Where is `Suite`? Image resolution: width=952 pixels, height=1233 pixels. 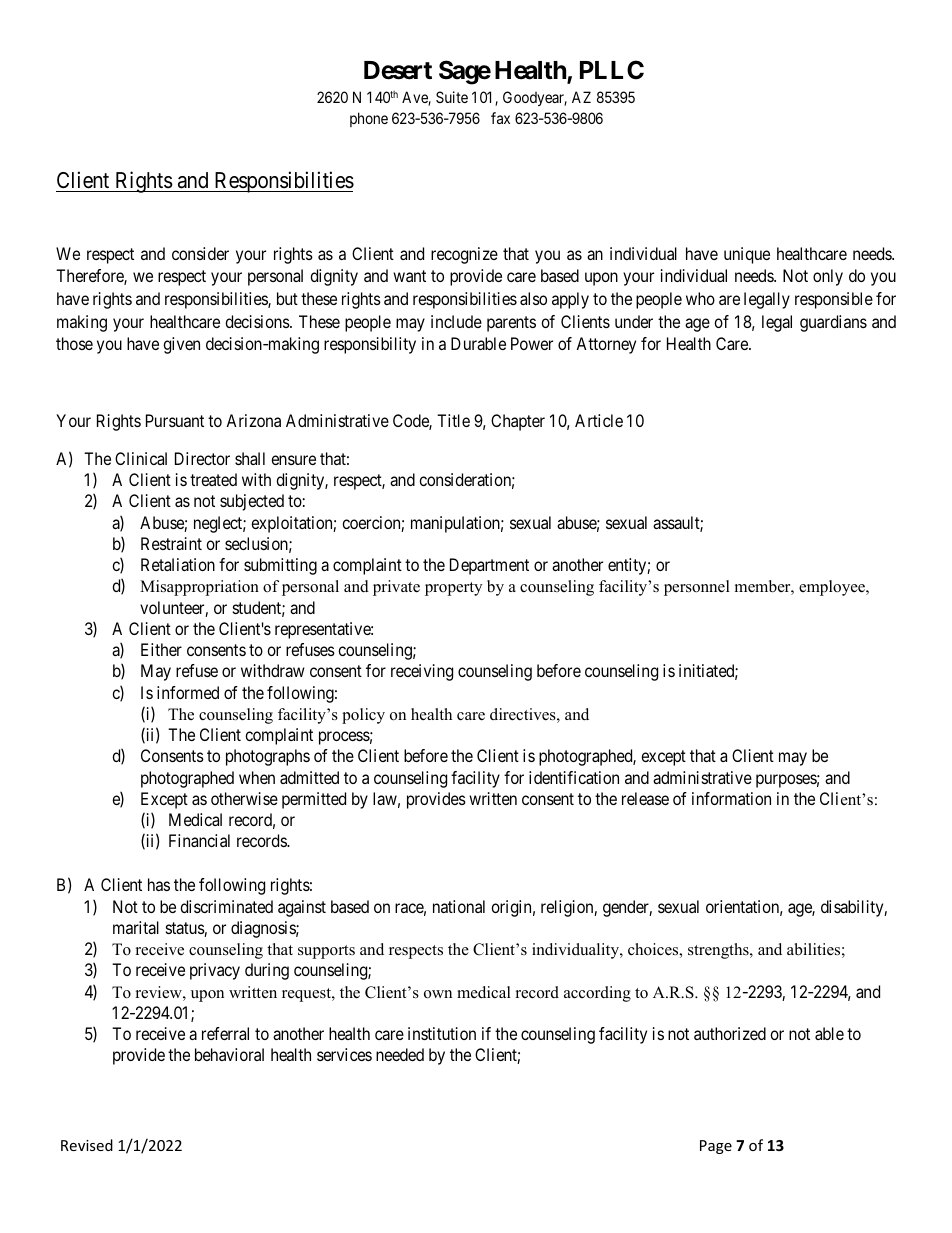 Suite is located at coordinates (452, 97).
